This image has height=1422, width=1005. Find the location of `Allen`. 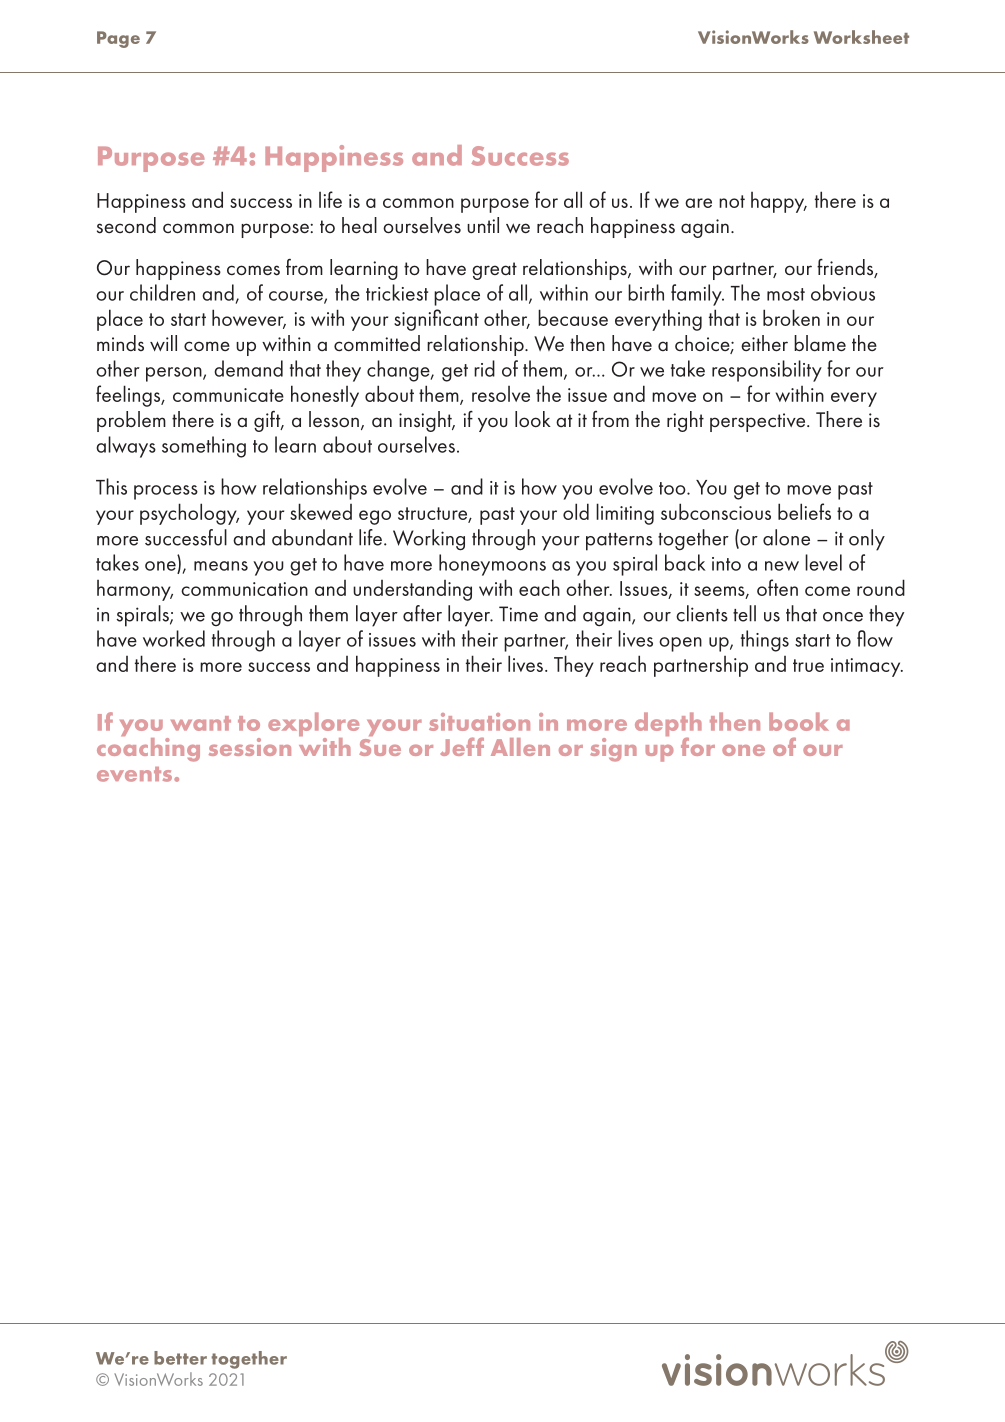

Allen is located at coordinates (520, 747).
